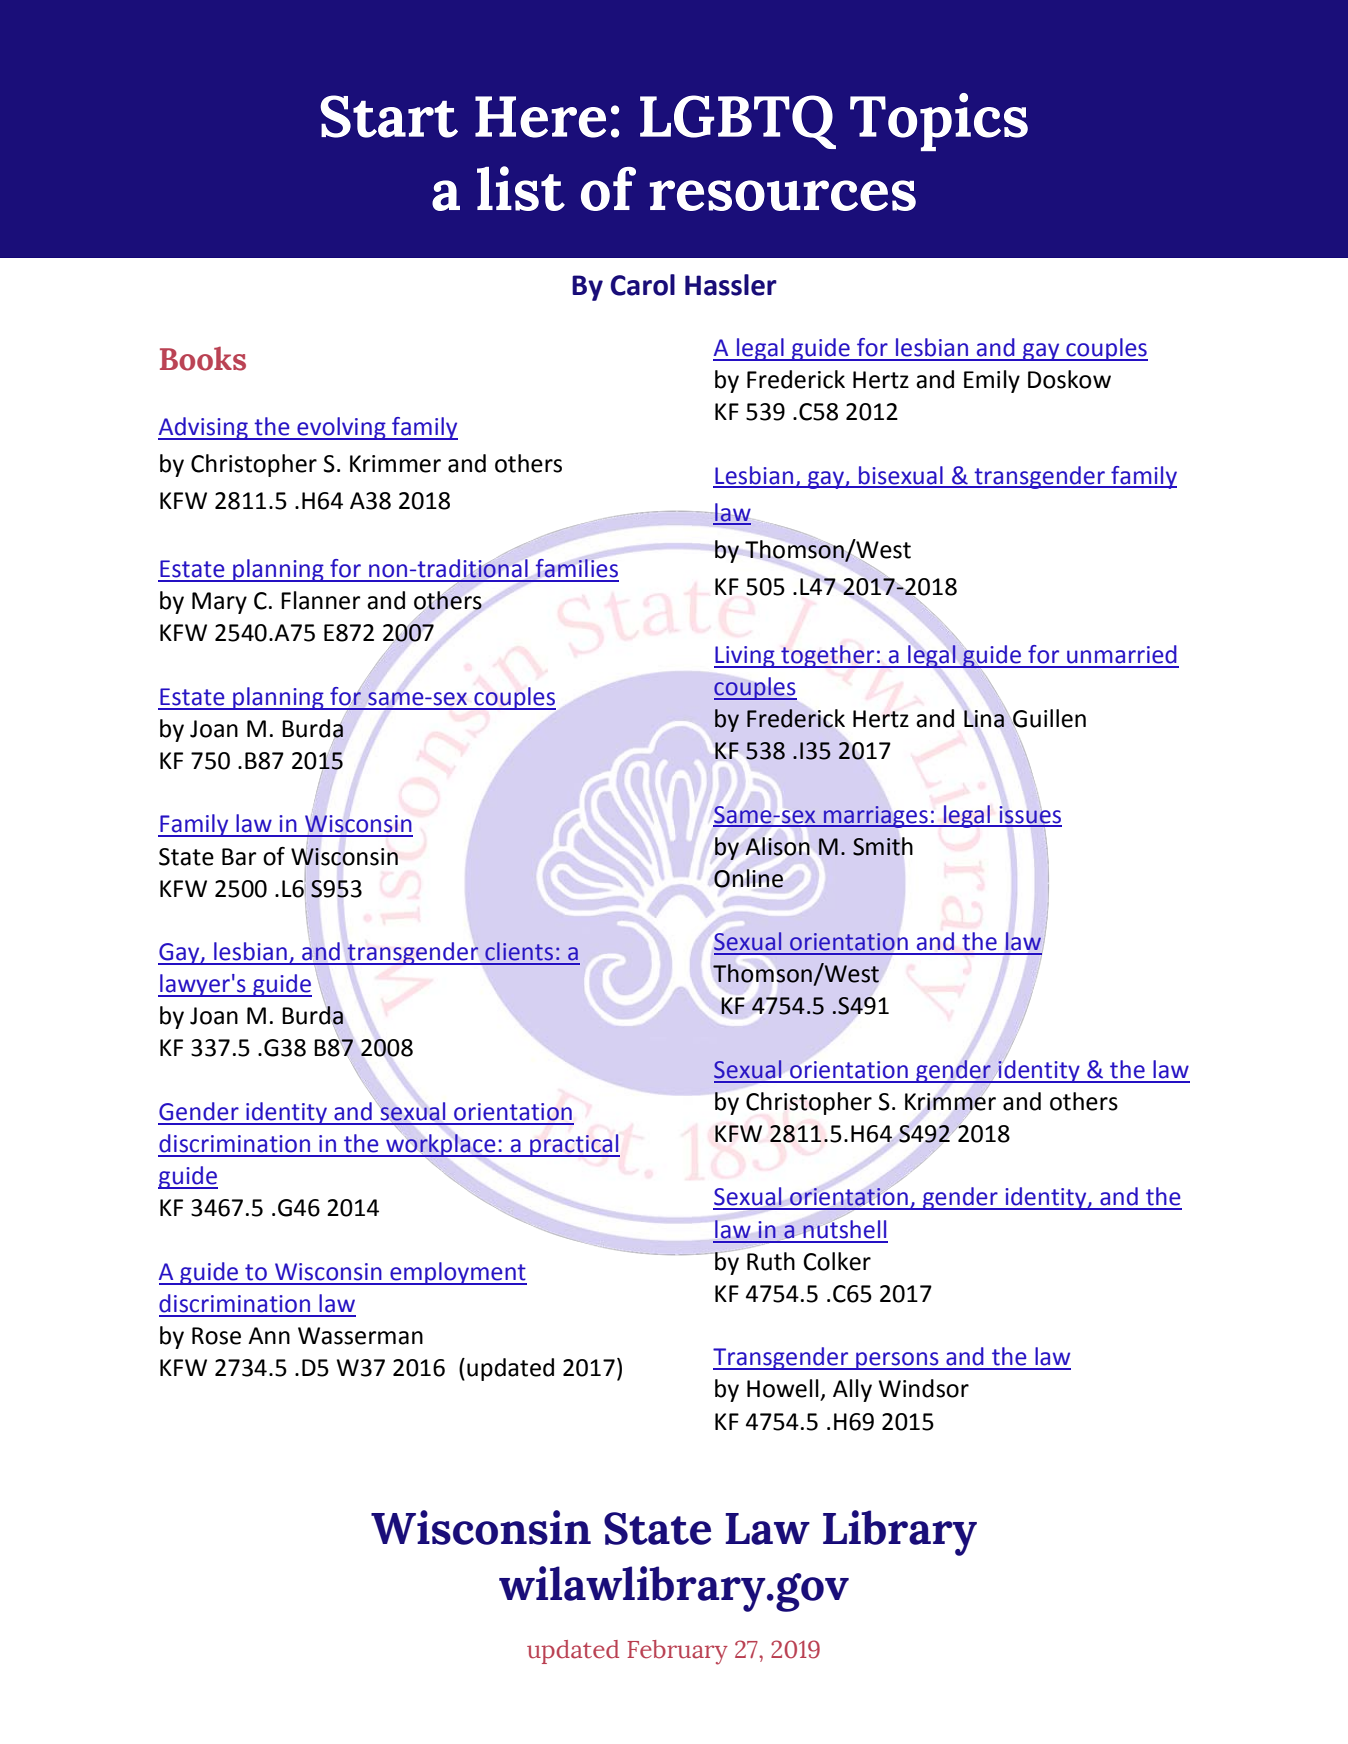 The height and width of the screenshot is (1744, 1348). What do you see at coordinates (745, 657) in the screenshot?
I see `Living` at bounding box center [745, 657].
